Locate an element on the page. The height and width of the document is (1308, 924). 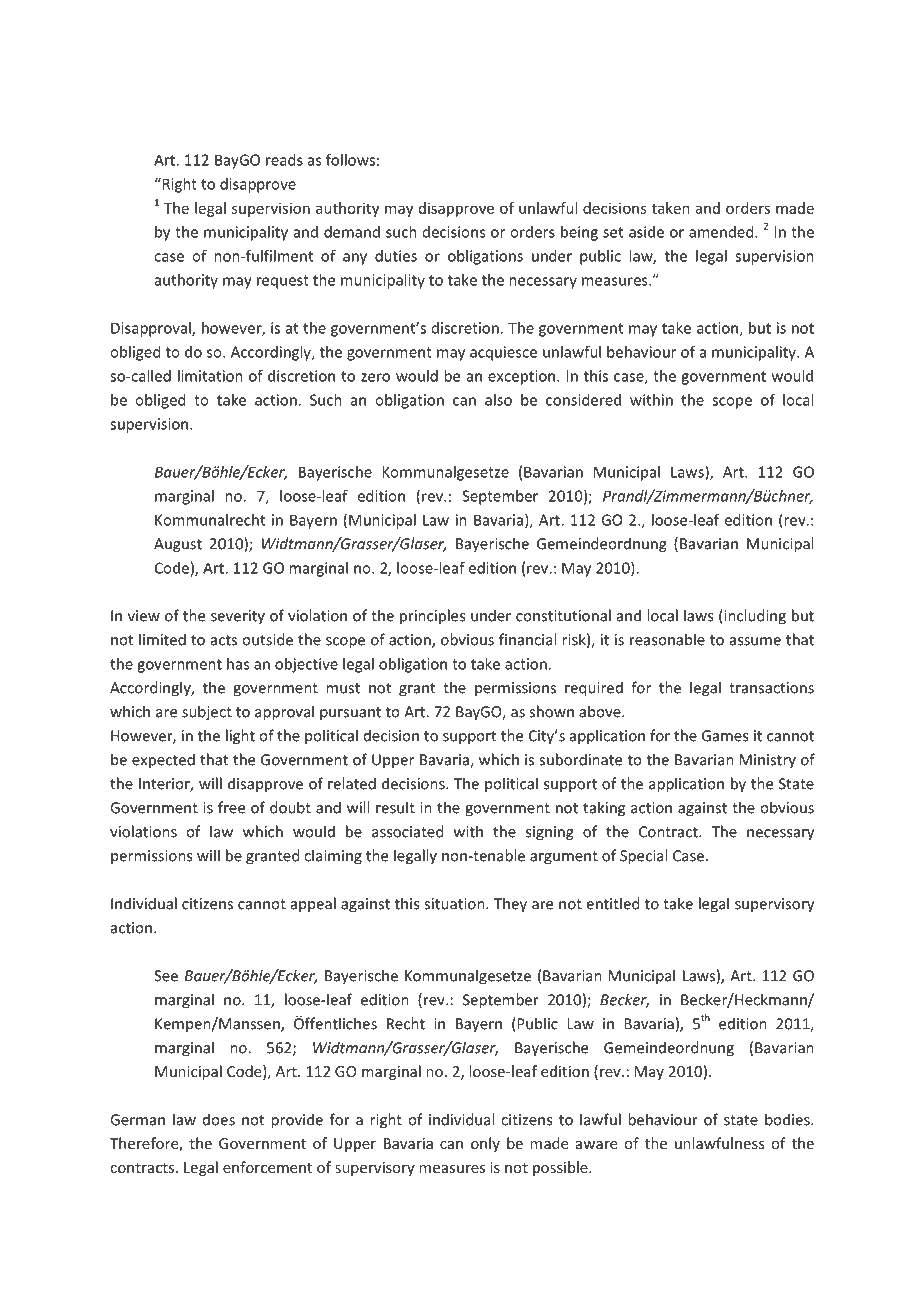
only is located at coordinates (485, 1144).
